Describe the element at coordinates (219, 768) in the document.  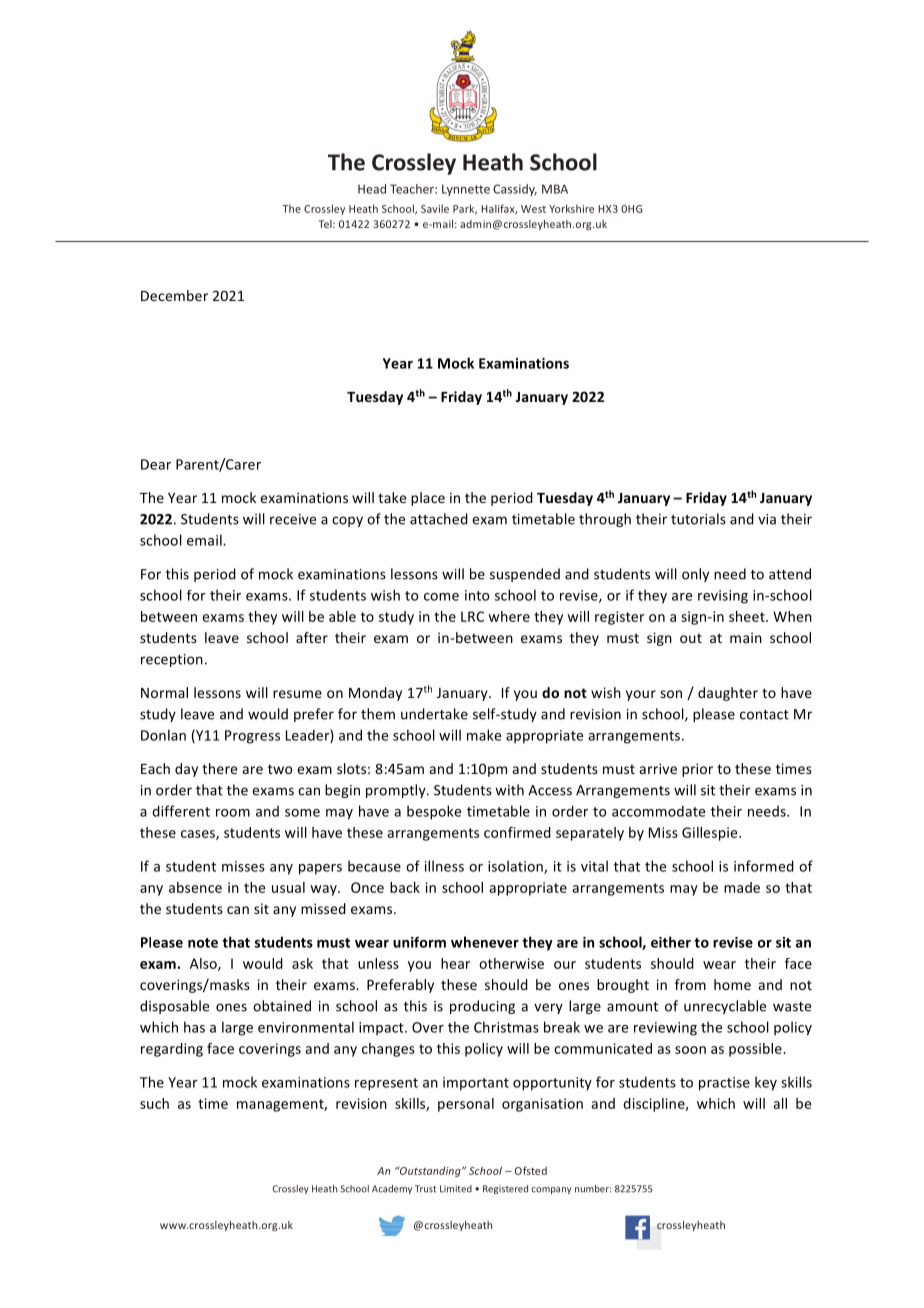
I see `there` at that location.
